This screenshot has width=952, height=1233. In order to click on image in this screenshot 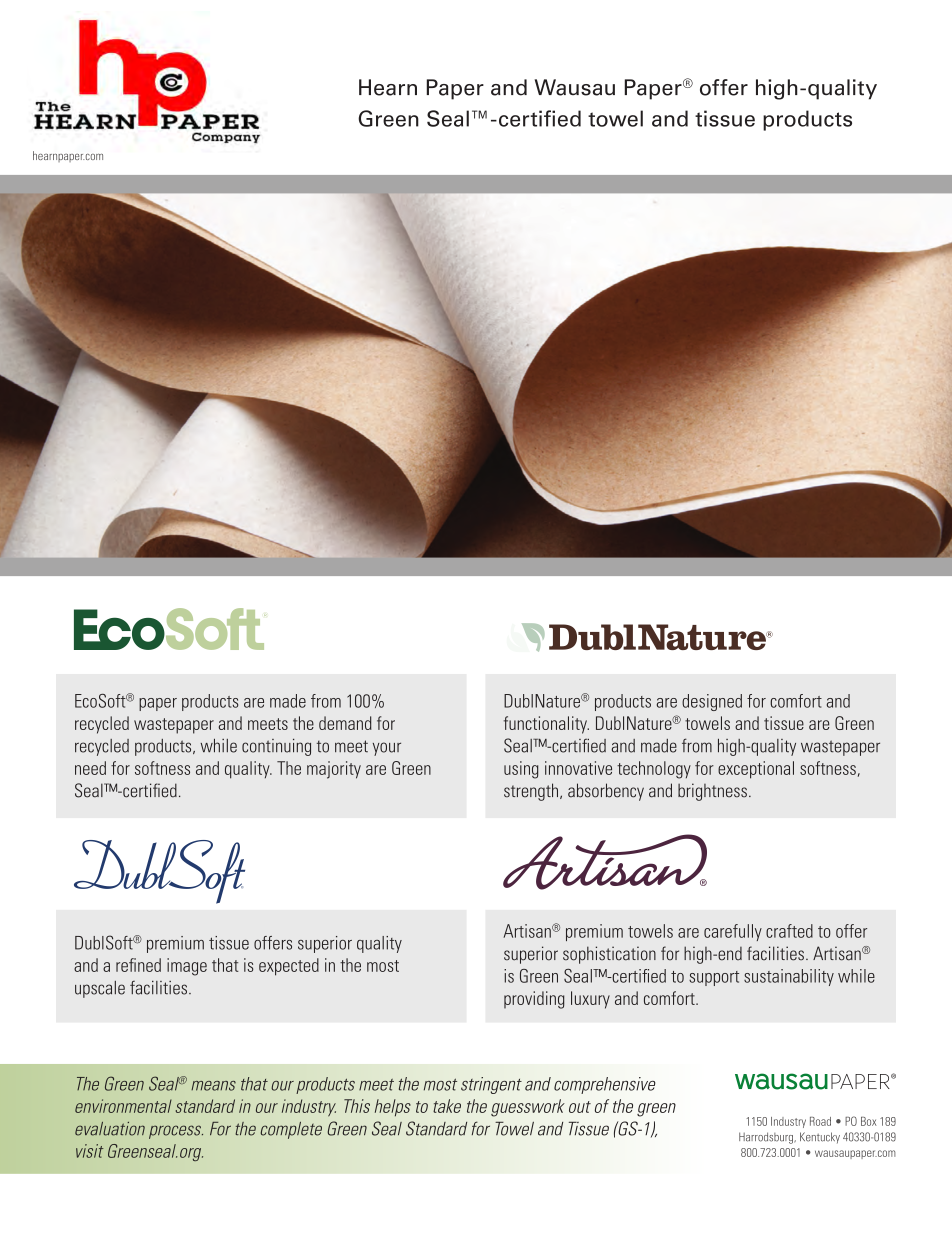, I will do `click(187, 967)`.
